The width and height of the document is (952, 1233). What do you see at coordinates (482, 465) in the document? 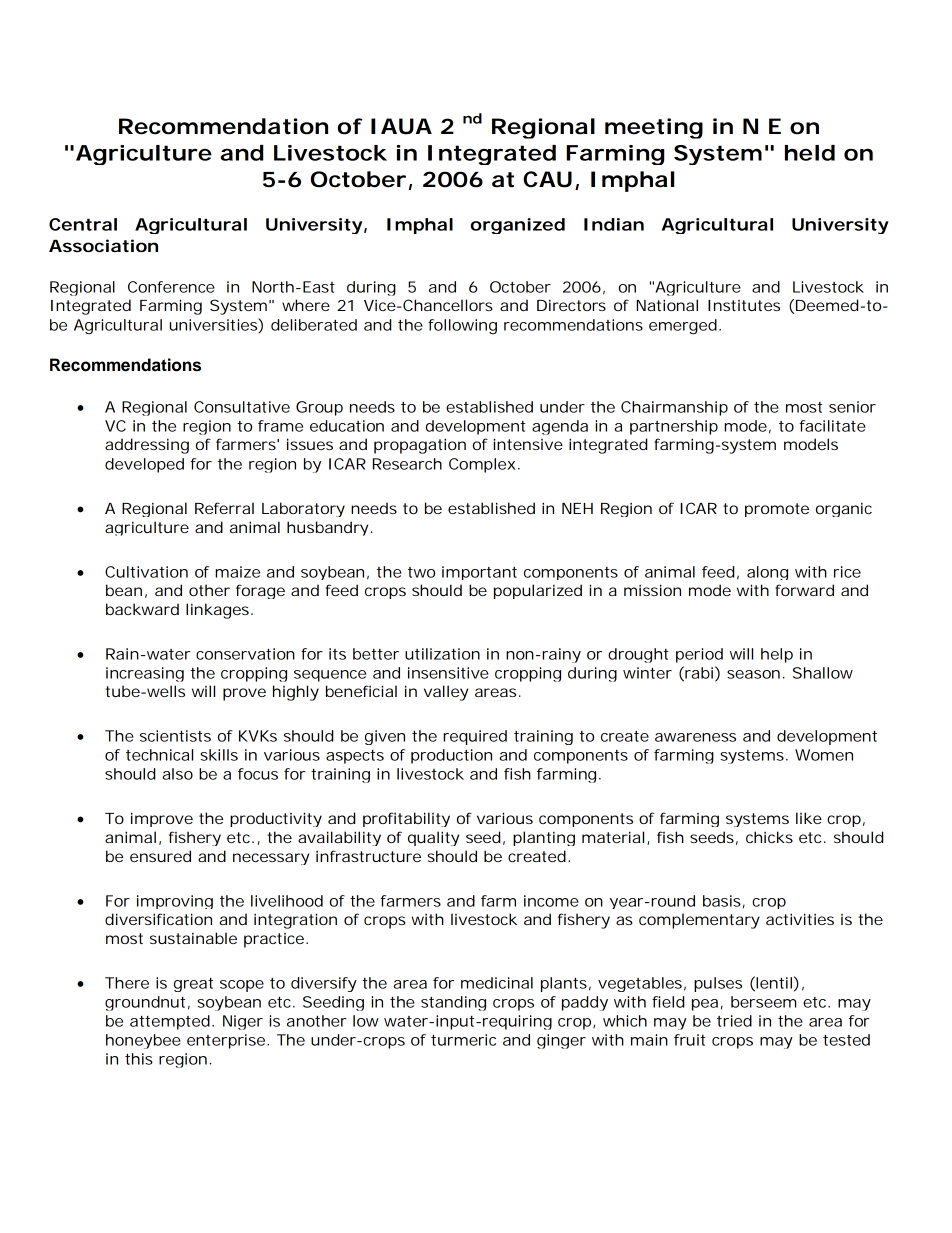
I see `Complex` at bounding box center [482, 465].
